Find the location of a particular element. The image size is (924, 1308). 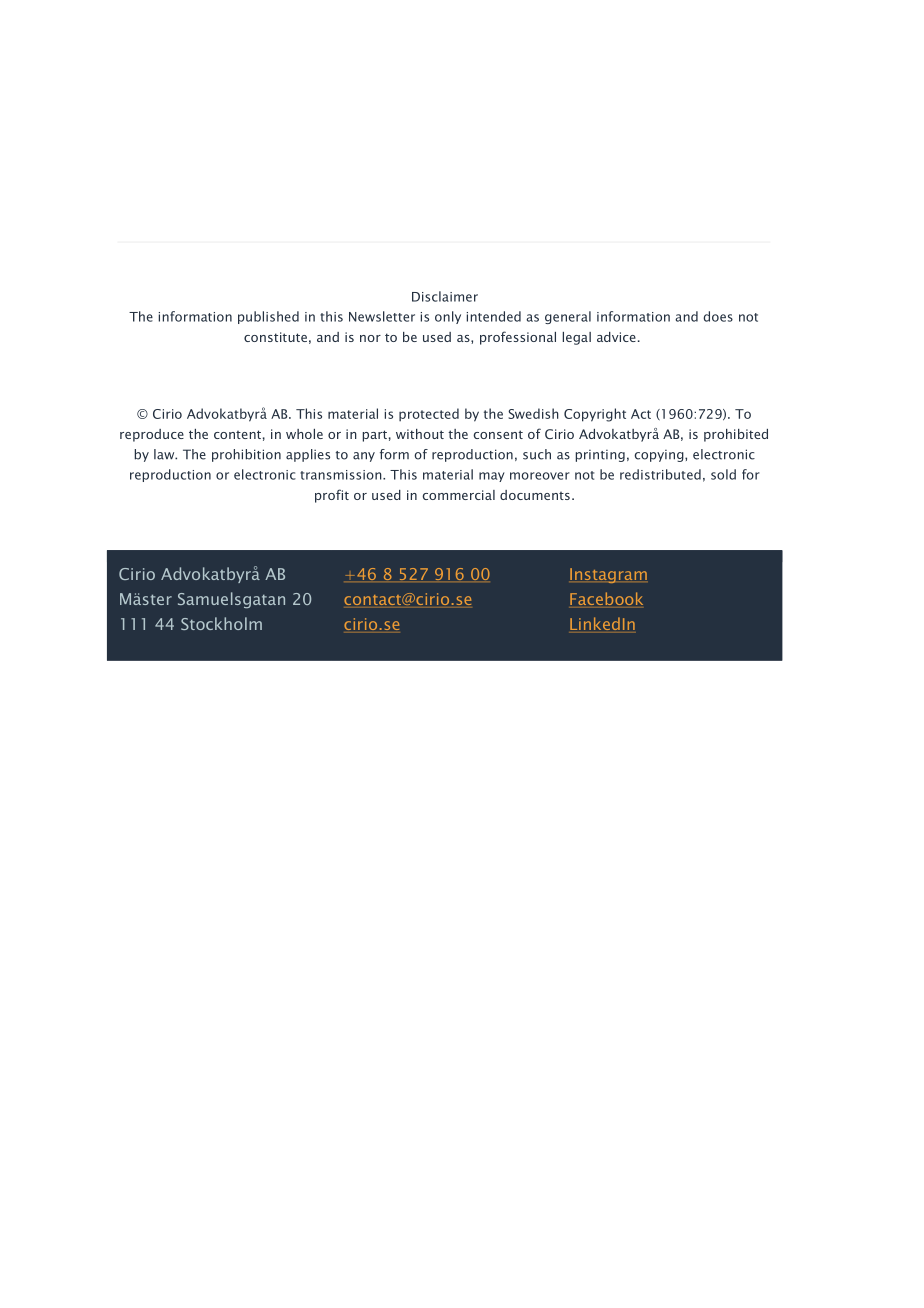

profit is located at coordinates (332, 496).
